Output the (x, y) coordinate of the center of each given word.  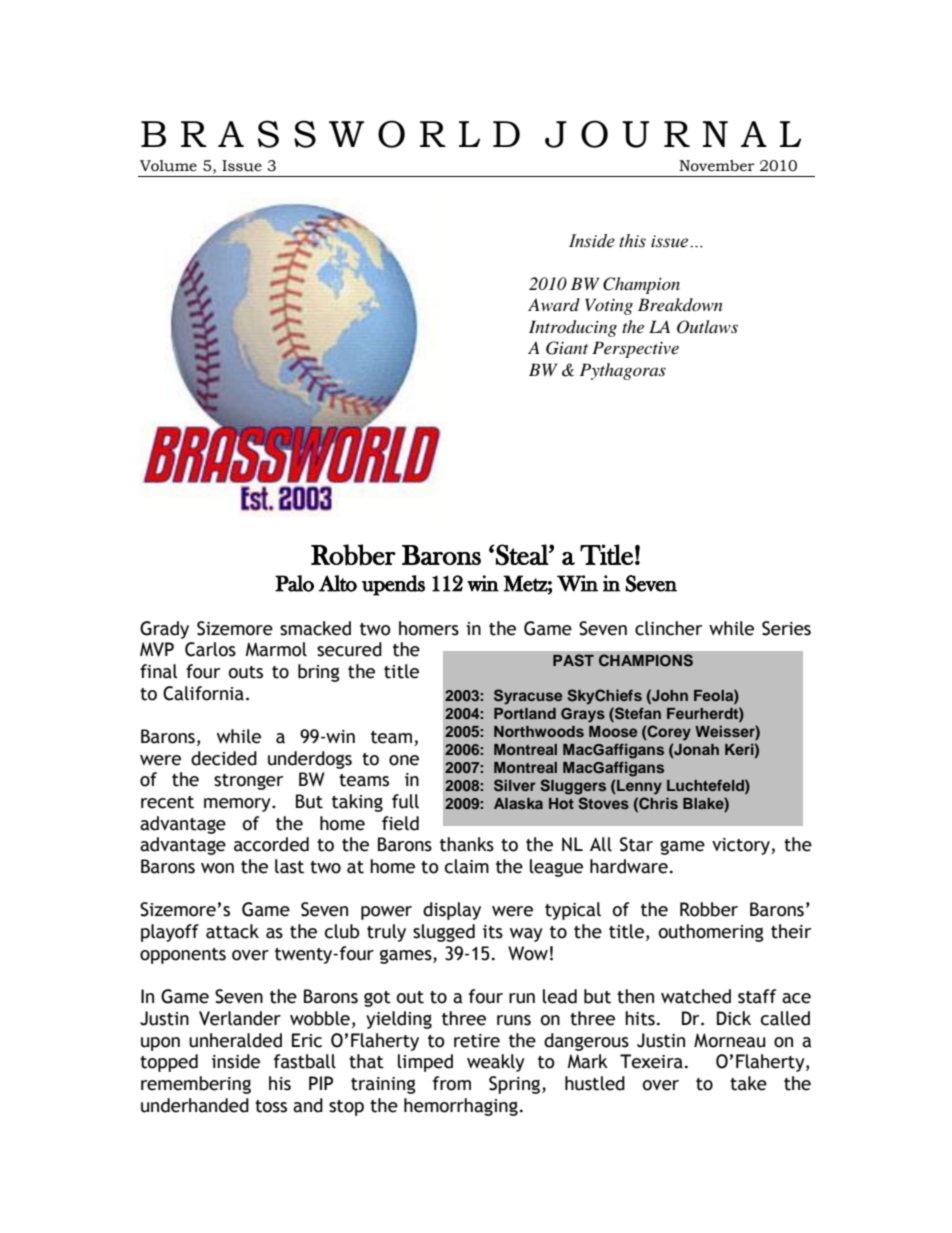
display (452, 911)
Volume (168, 166)
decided (224, 758)
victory (742, 846)
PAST (573, 660)
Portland (525, 713)
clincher (668, 628)
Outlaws (707, 327)
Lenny (638, 787)
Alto (338, 583)
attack (232, 931)
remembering (196, 1085)
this (632, 241)
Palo (294, 583)
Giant (567, 348)
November (717, 166)
